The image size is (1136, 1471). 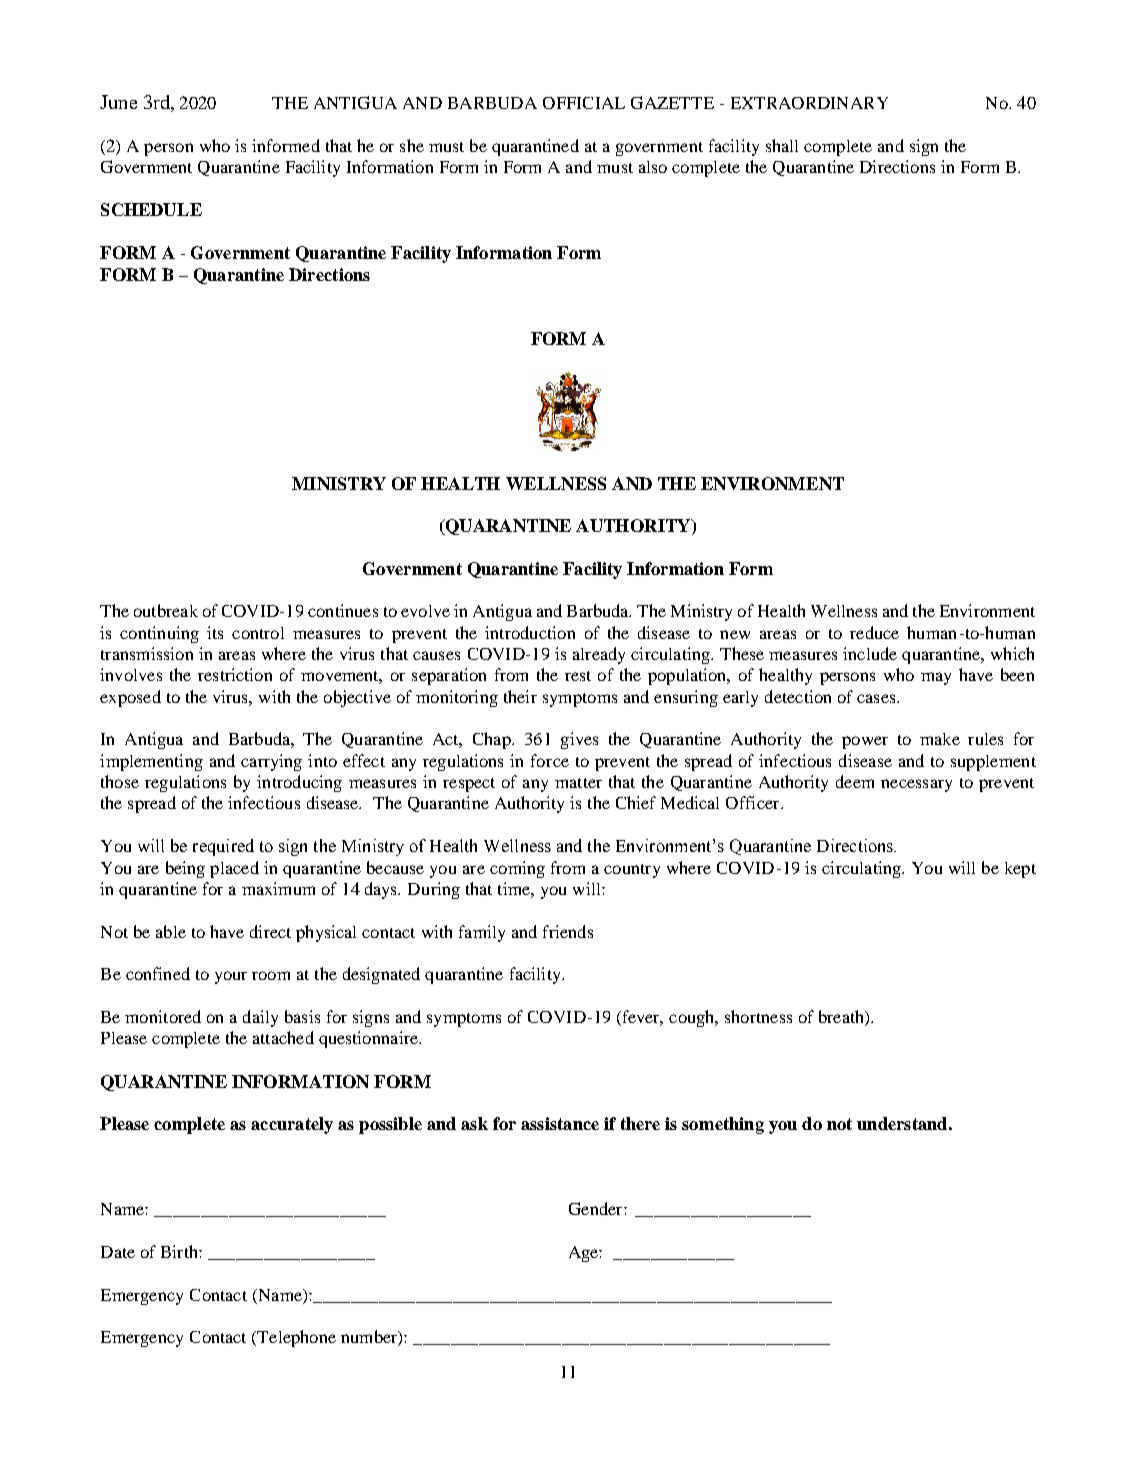 I want to click on Gender, so click(x=597, y=1208).
